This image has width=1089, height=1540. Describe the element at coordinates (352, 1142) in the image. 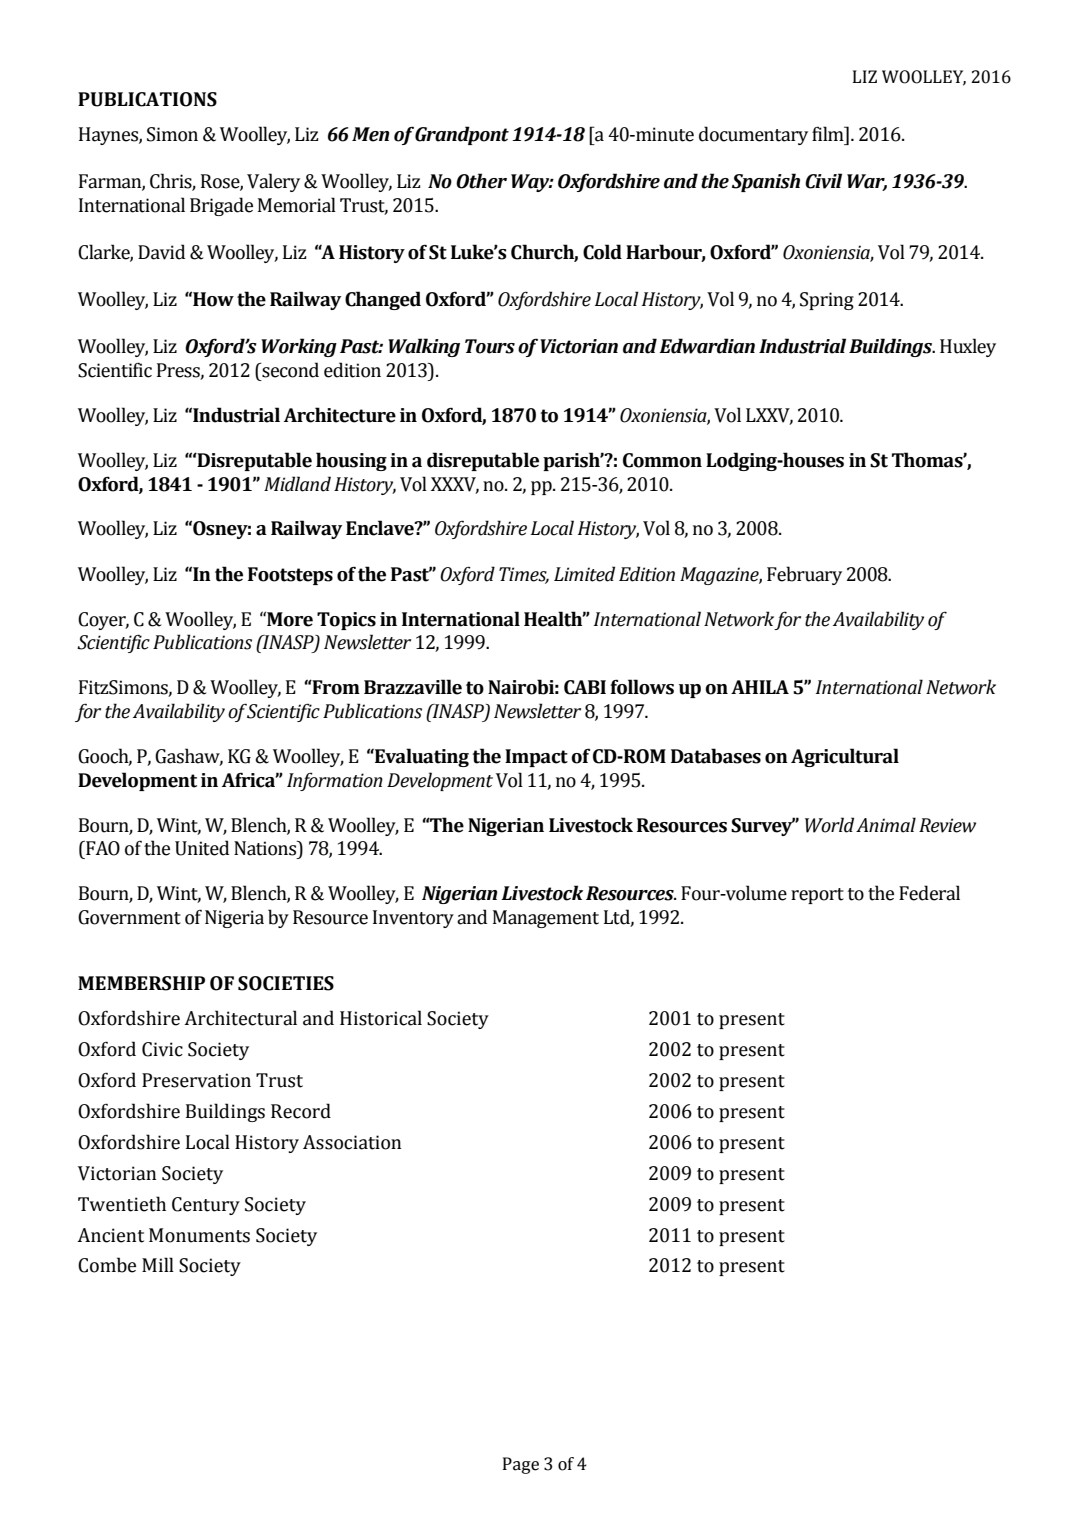

I see `Association` at that location.
